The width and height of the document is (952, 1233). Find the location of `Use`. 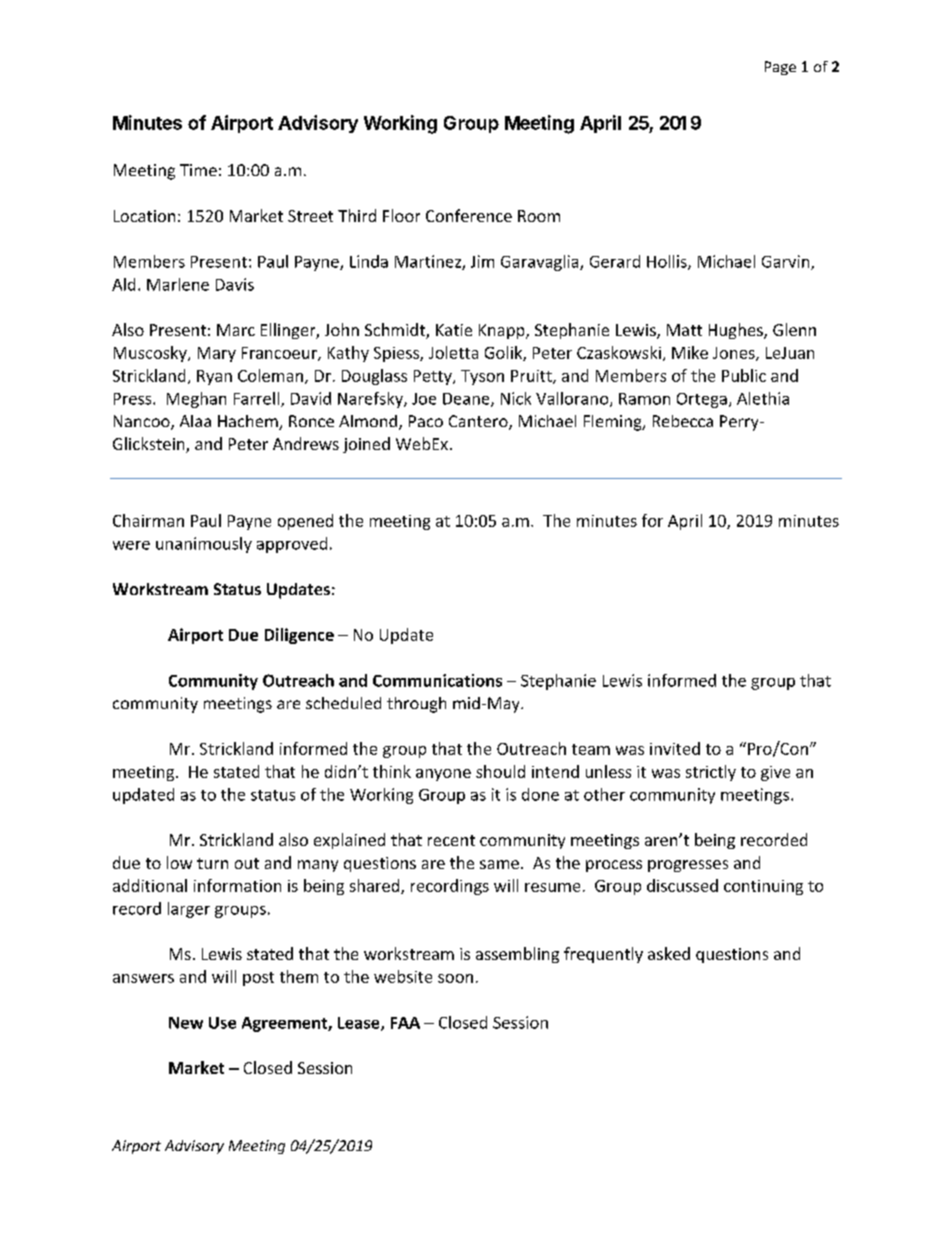

Use is located at coordinates (222, 1023).
